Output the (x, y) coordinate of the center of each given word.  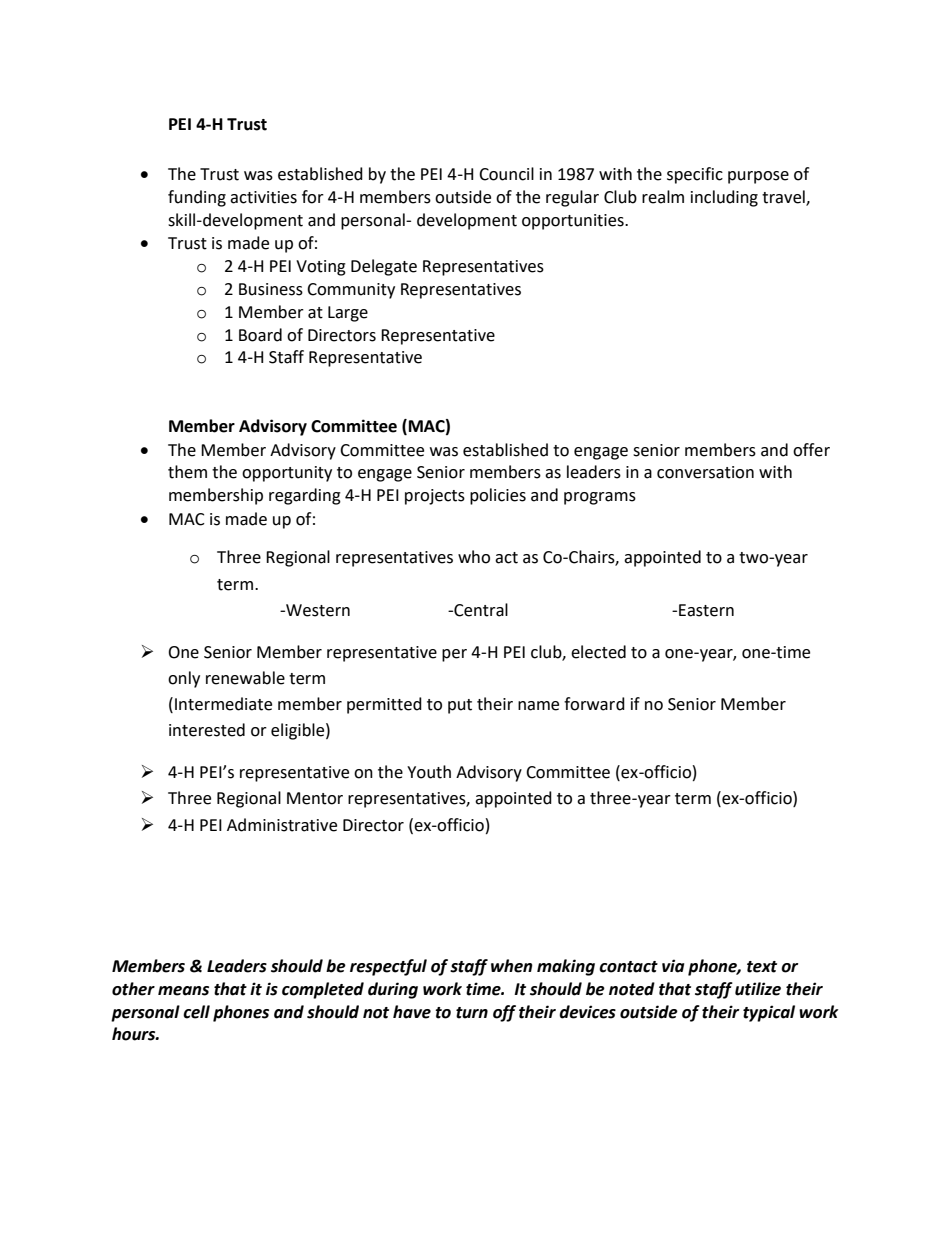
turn (472, 1013)
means (183, 991)
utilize (758, 989)
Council (506, 174)
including (724, 198)
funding (197, 198)
